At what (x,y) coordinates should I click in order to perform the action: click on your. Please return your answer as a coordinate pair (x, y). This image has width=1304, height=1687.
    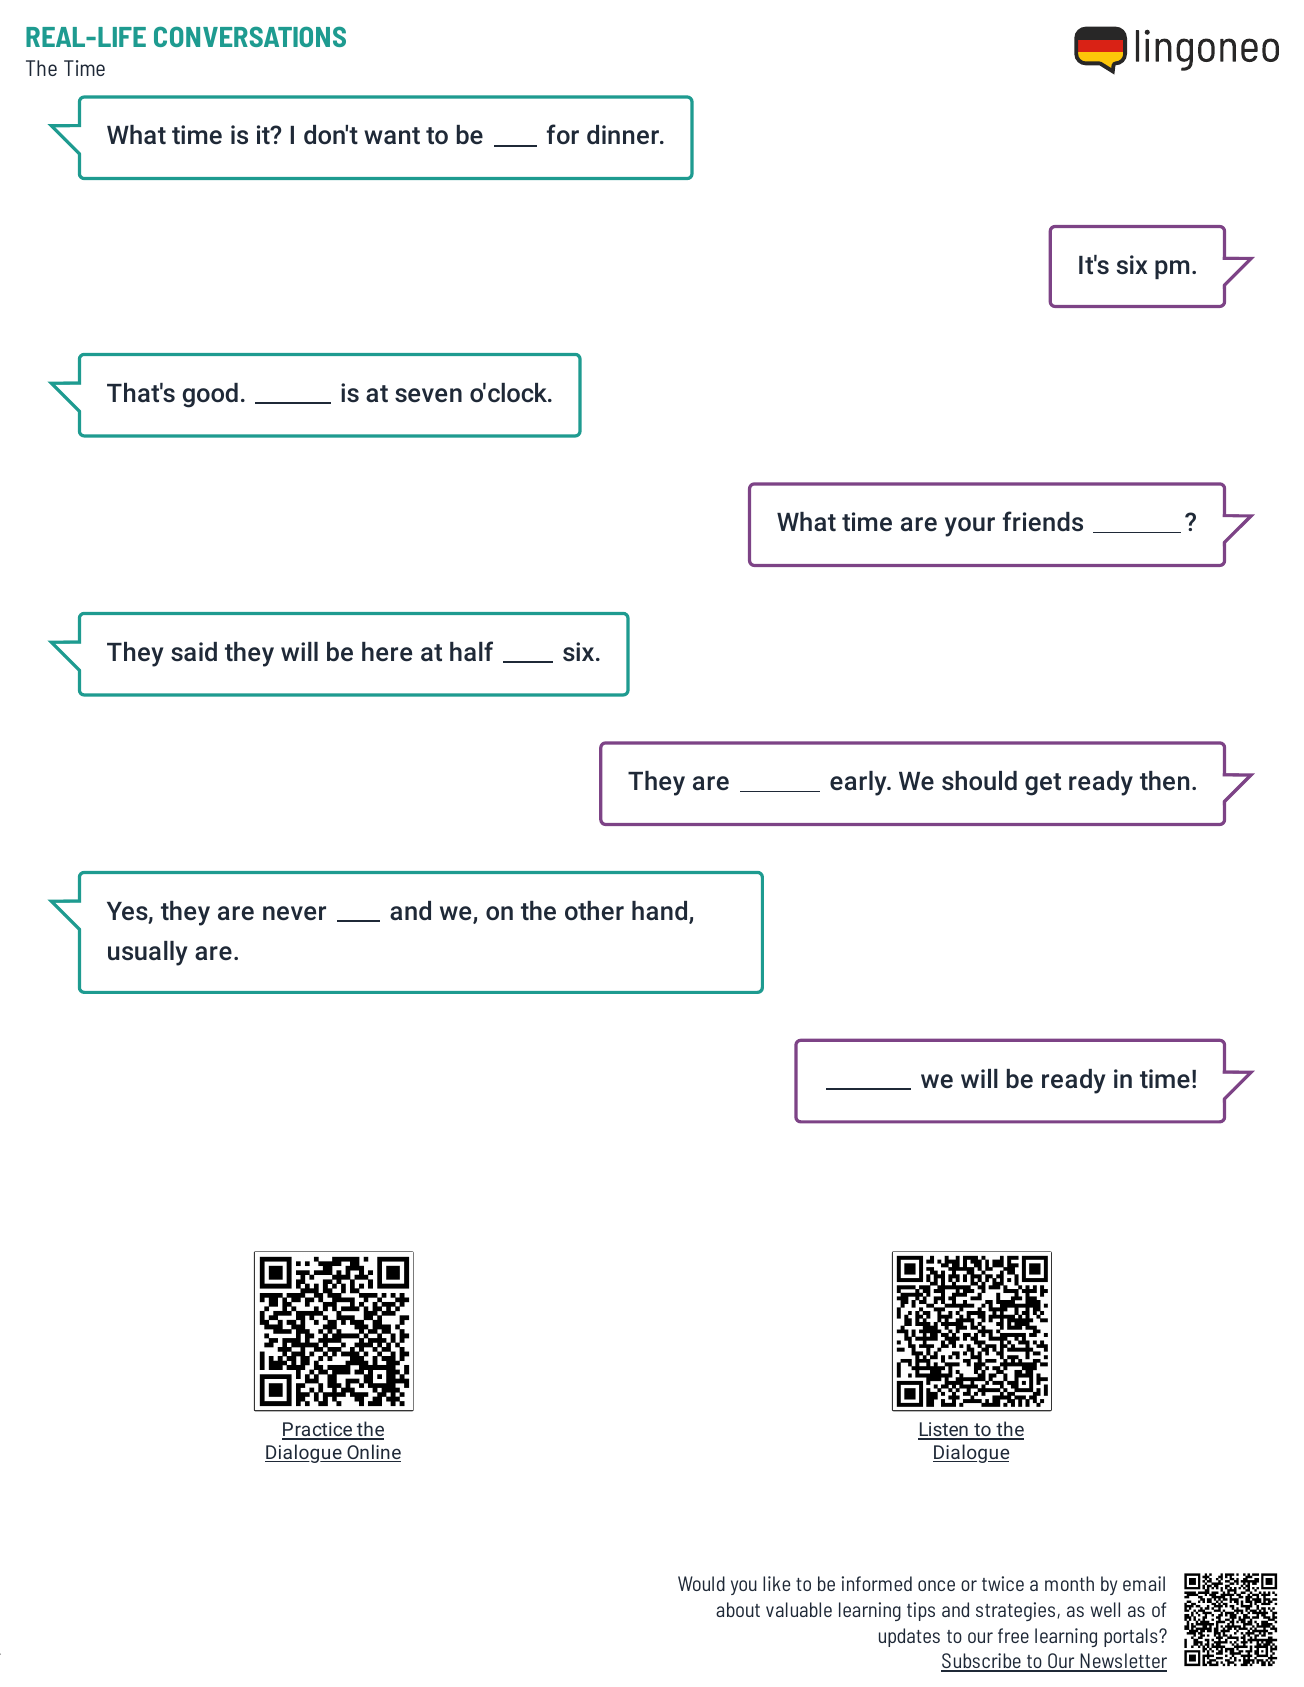
    Looking at the image, I should click on (970, 527).
